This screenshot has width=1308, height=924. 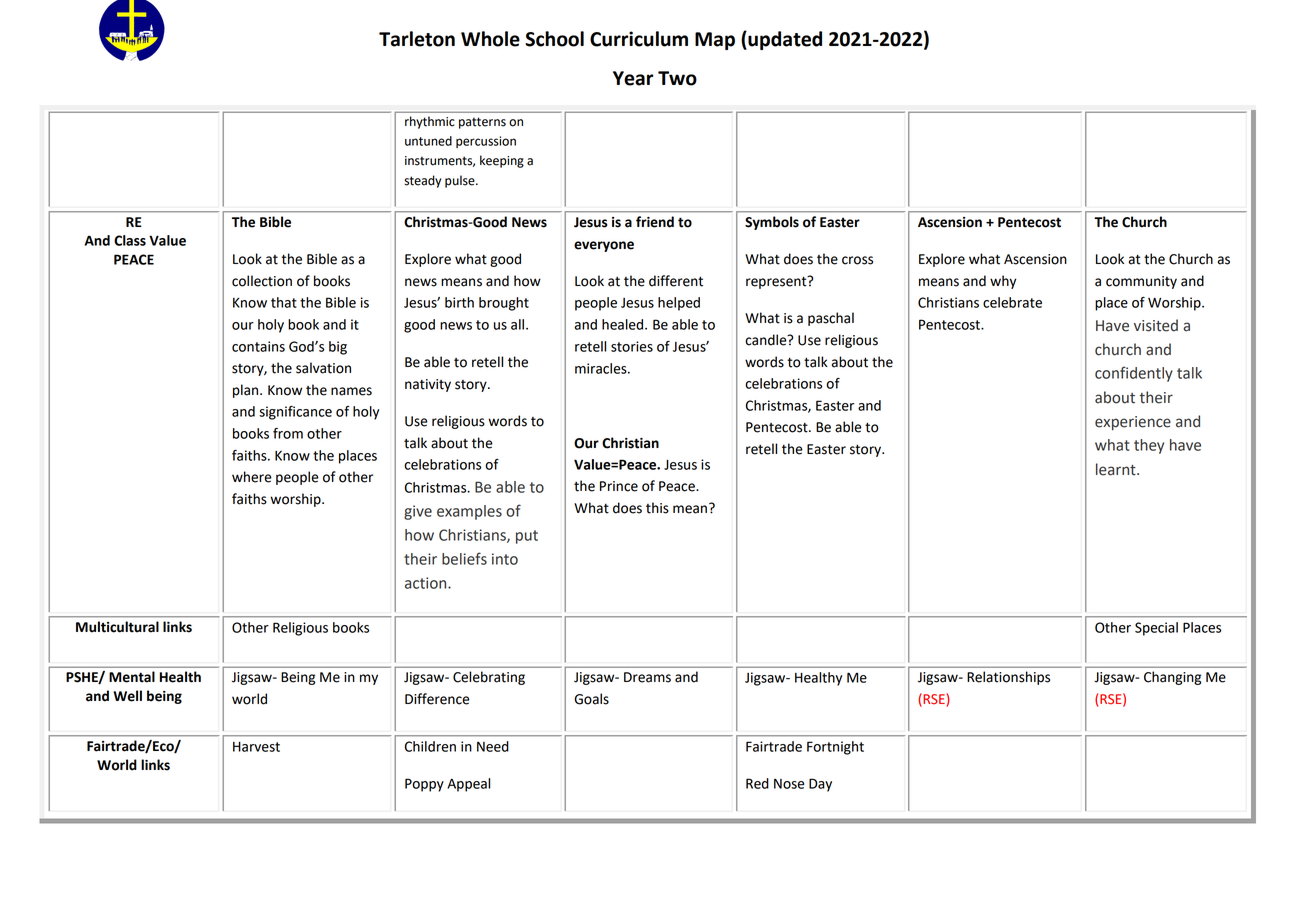 I want to click on significance, so click(x=295, y=413).
